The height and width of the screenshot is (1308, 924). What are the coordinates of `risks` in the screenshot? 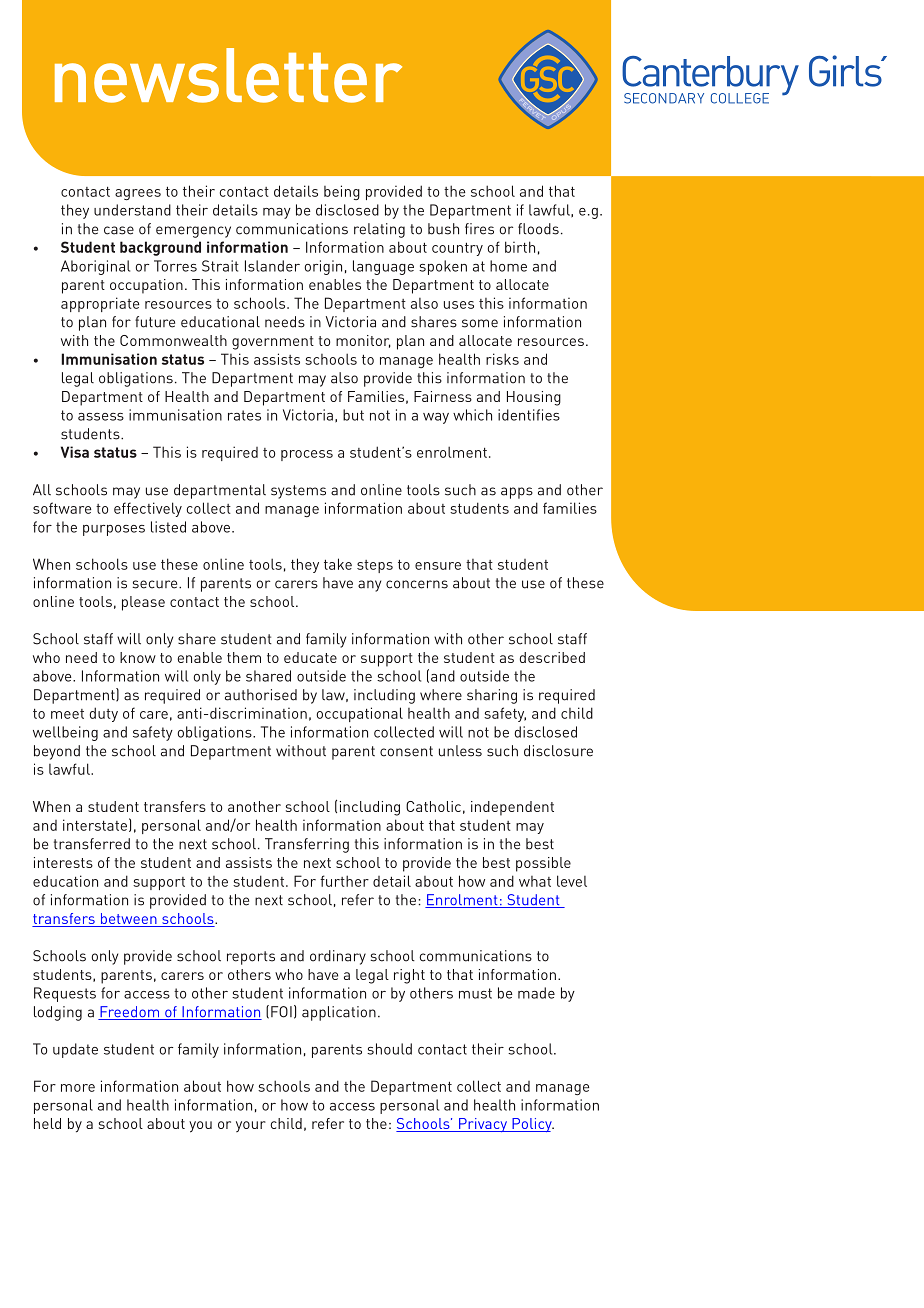 It's located at (502, 359).
